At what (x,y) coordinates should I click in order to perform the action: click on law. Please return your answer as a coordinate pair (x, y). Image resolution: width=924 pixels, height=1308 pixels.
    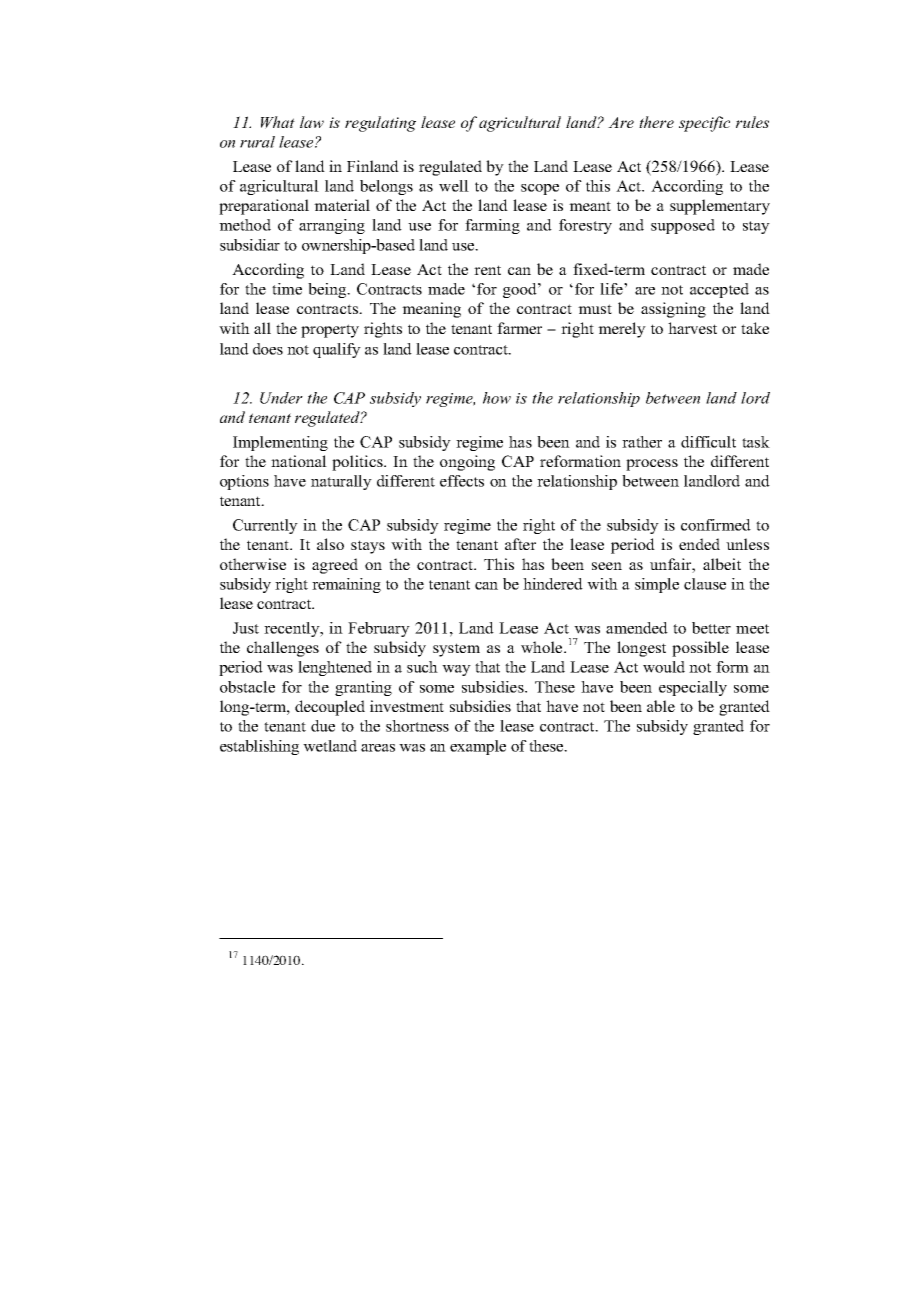
    Looking at the image, I should click on (312, 122).
